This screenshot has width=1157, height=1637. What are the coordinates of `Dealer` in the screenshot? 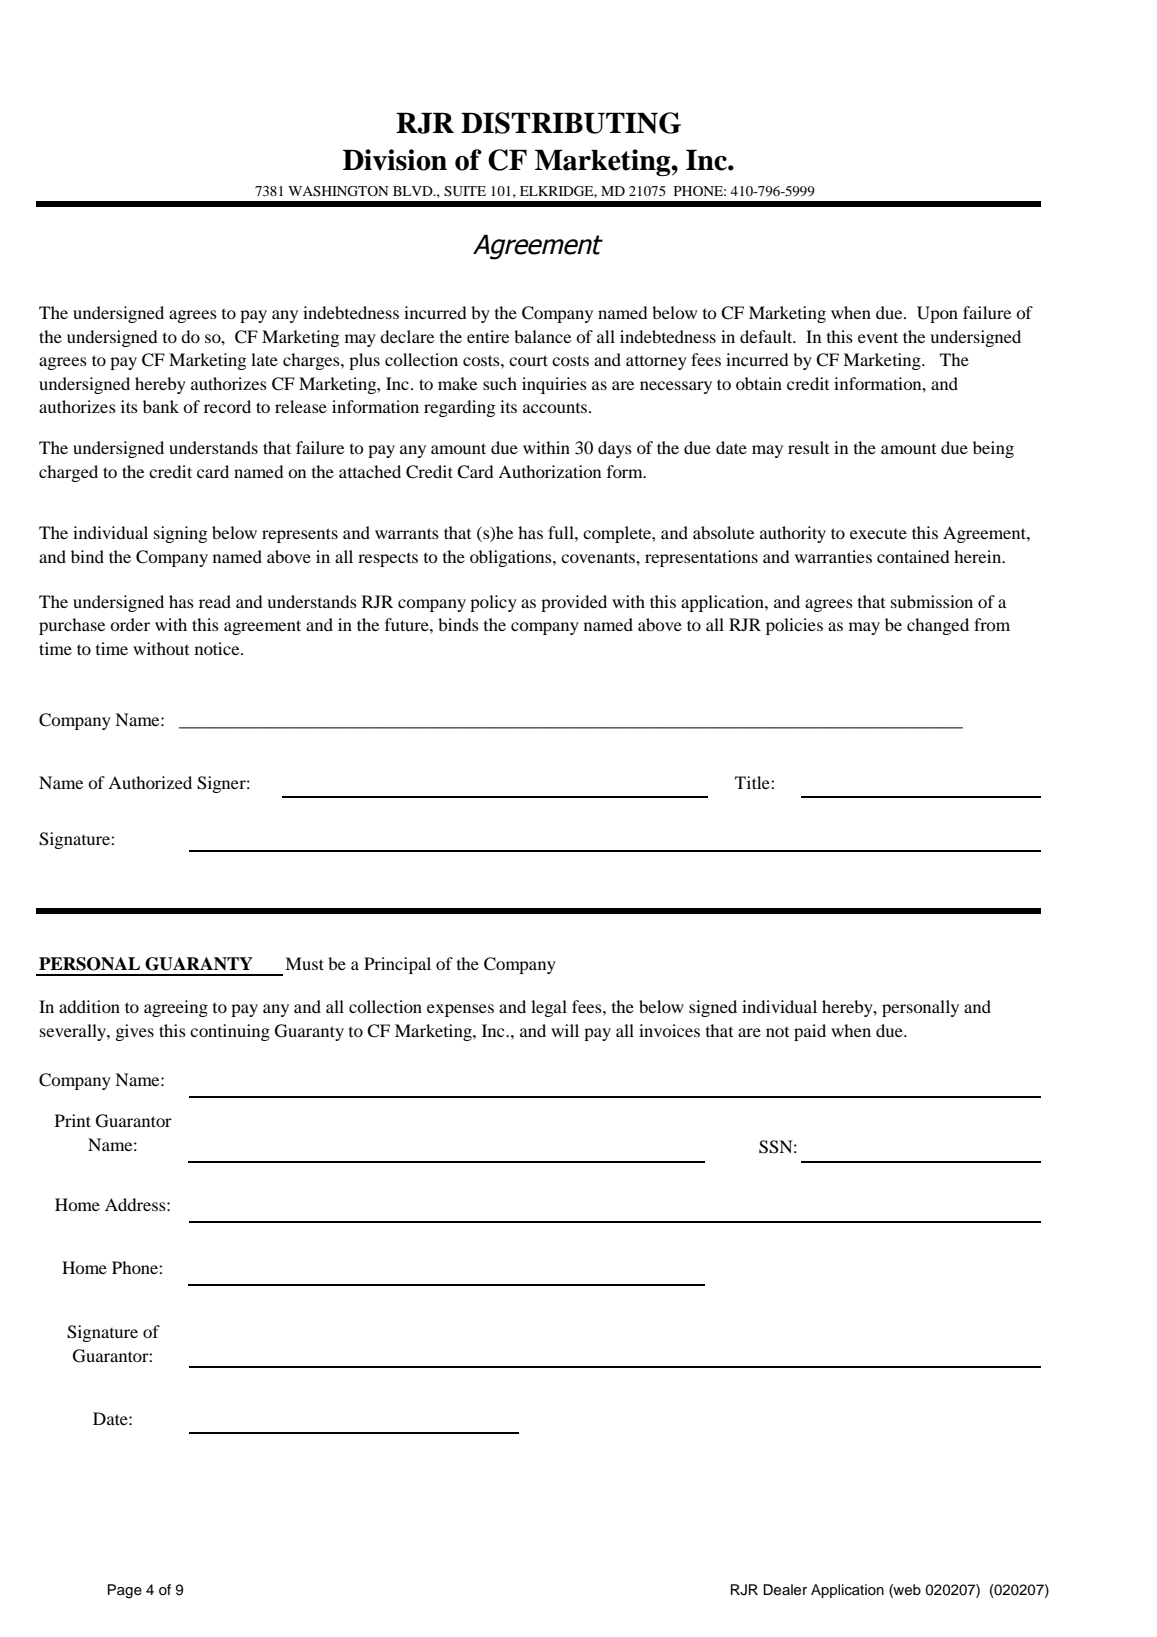 It's located at (785, 1590).
